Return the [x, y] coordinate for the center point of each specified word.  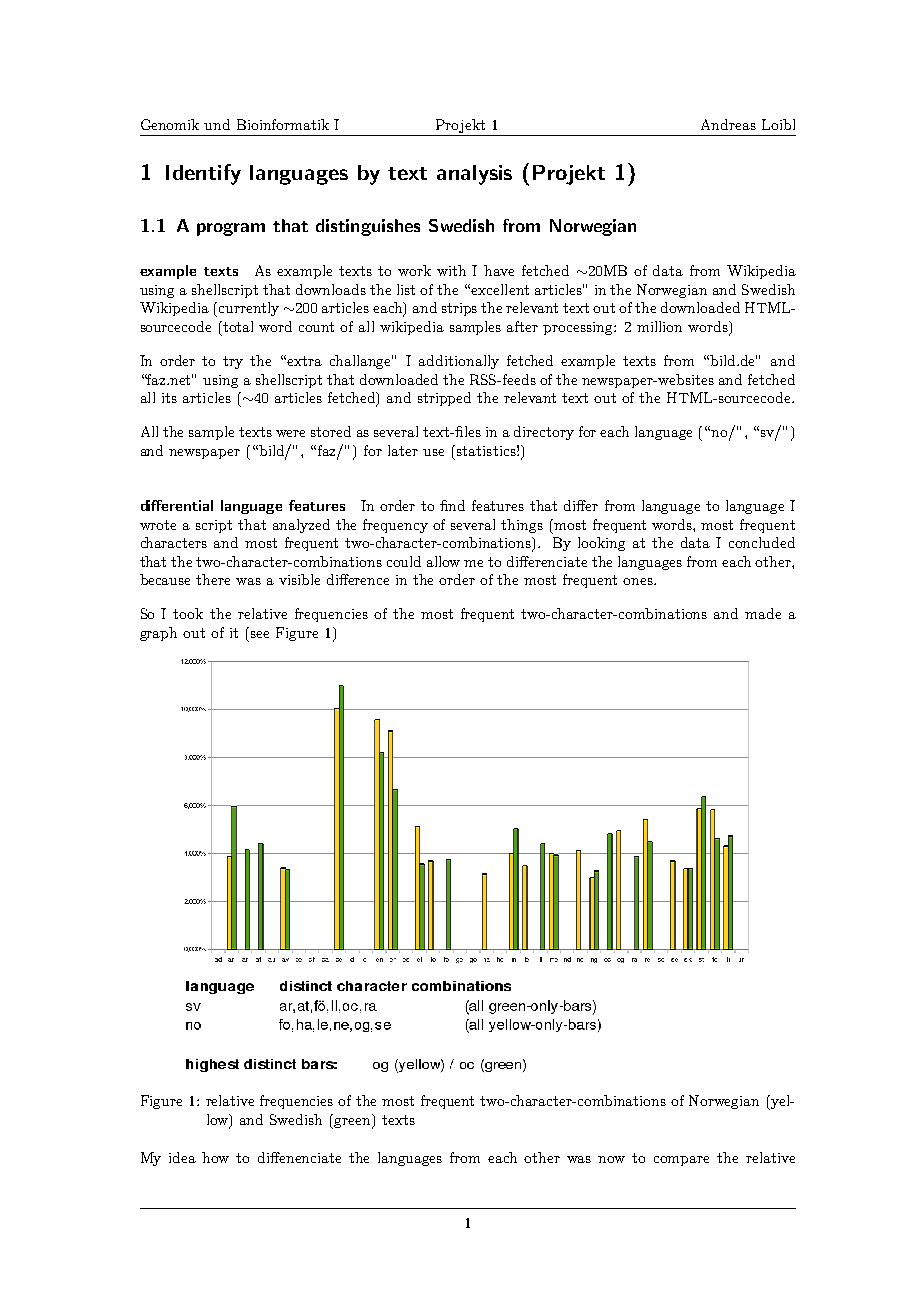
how [215, 1157]
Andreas [728, 124]
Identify [203, 174]
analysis [474, 175]
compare [681, 1161]
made [763, 613]
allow [443, 561]
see [260, 634]
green [352, 1123]
